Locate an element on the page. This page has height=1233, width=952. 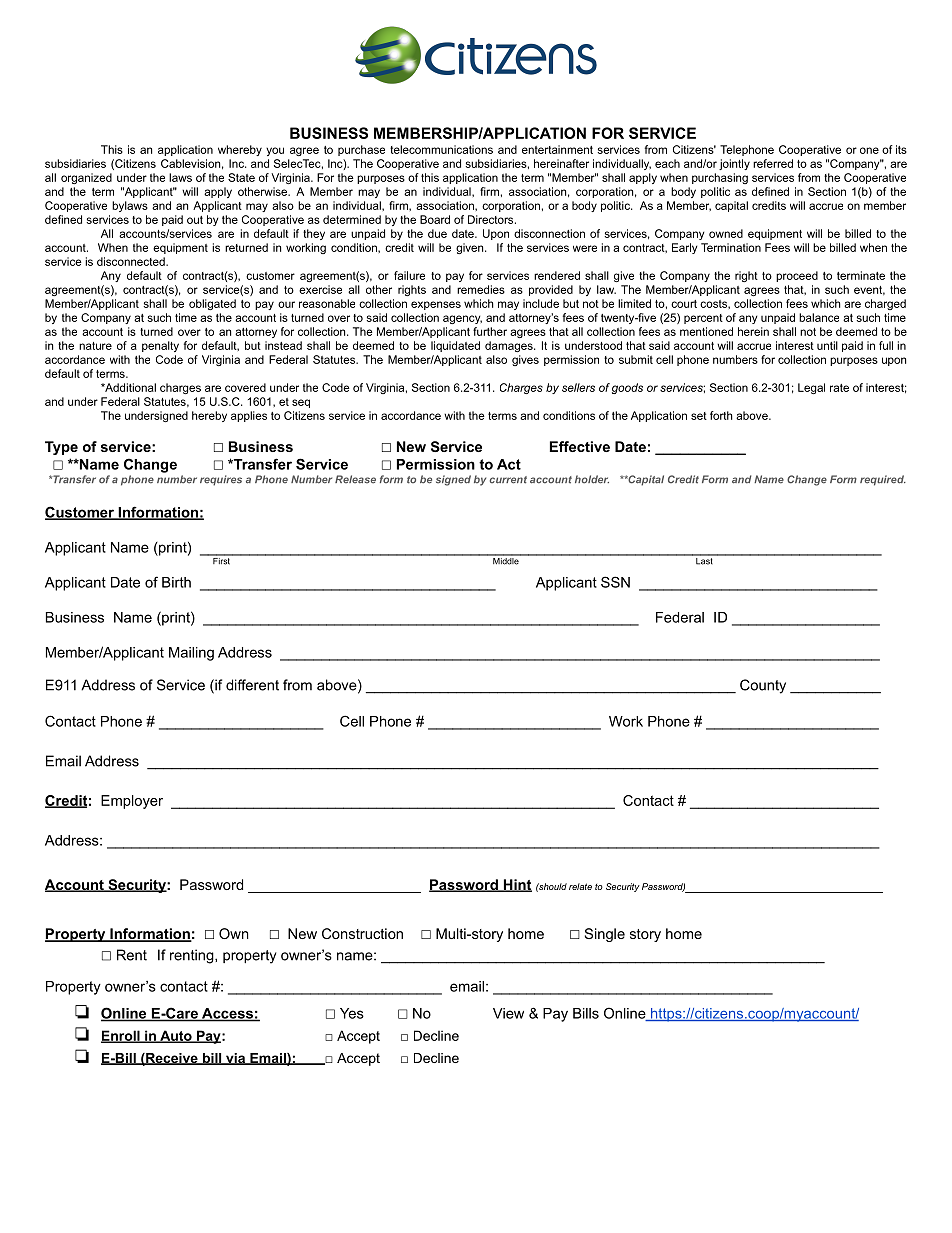
referred is located at coordinates (773, 163).
